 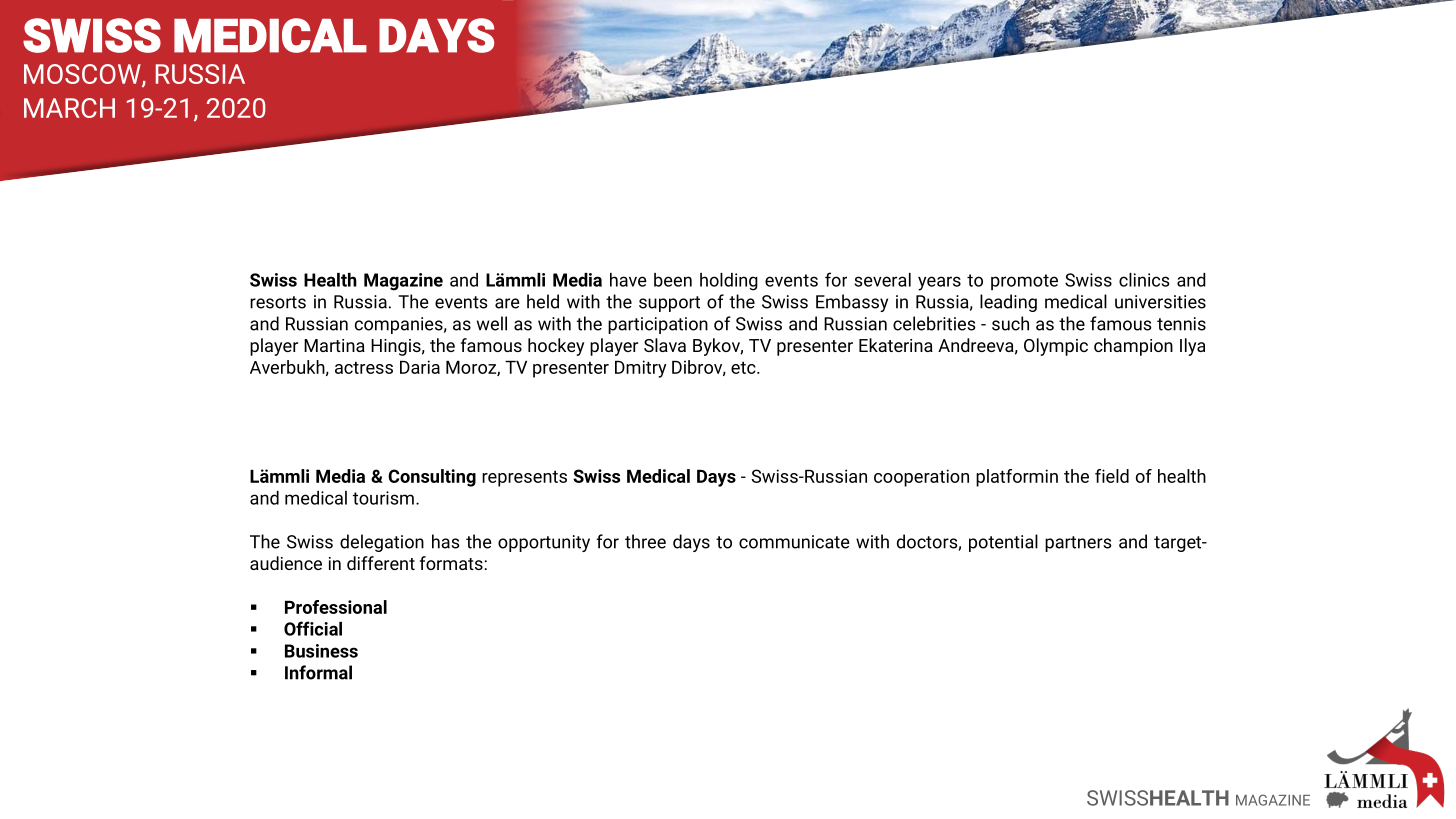 What do you see at coordinates (278, 302) in the screenshot?
I see `resorts` at bounding box center [278, 302].
